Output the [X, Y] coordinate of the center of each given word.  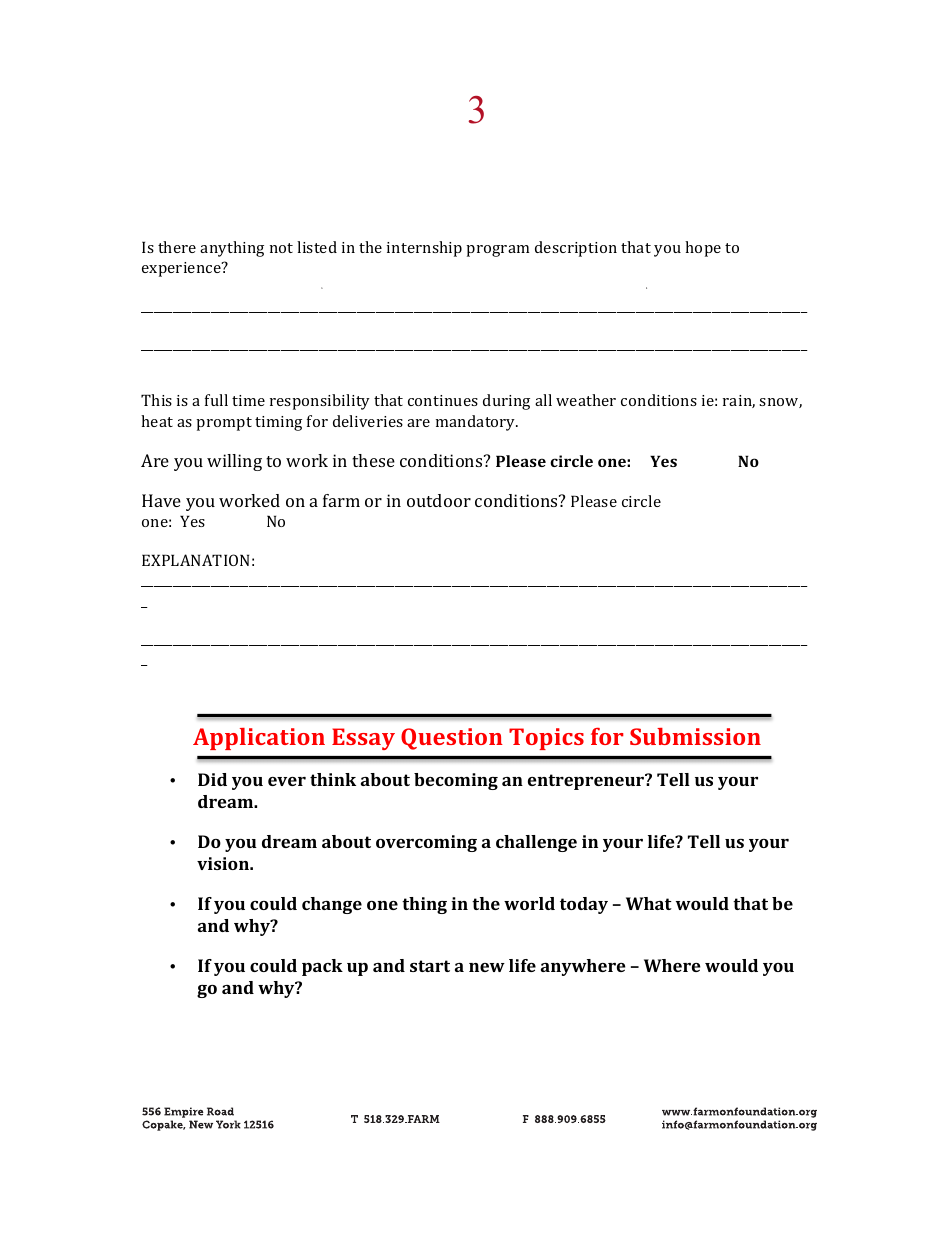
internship [424, 249]
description [576, 249]
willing [234, 462]
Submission [695, 736]
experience [182, 269]
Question [452, 739]
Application [259, 739]
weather [586, 400]
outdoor [439, 500]
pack [322, 967]
